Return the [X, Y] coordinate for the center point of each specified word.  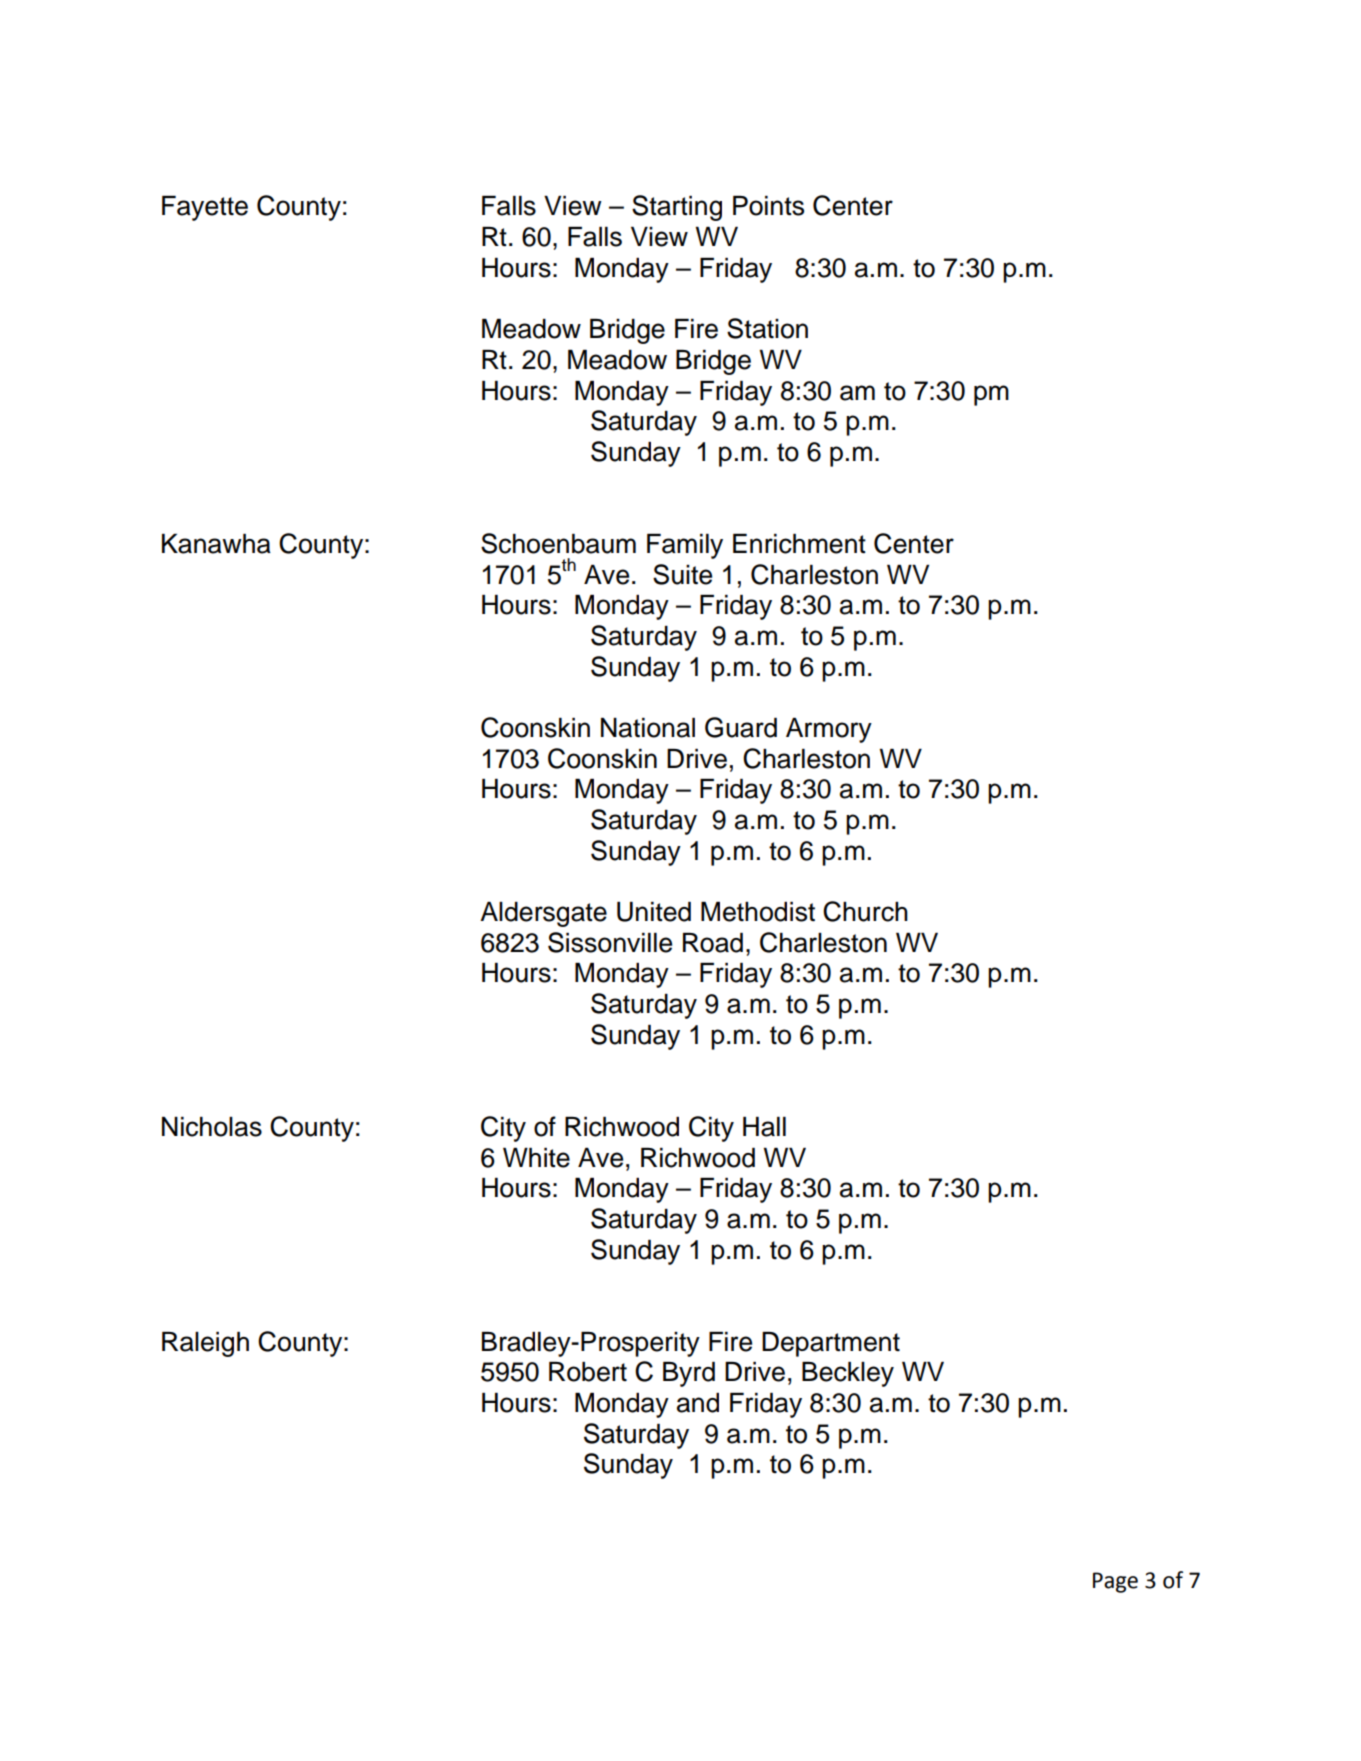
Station [767, 328]
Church [865, 911]
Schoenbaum [558, 543]
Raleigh [205, 1344]
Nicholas [212, 1127]
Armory [829, 730]
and [698, 1403]
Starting [677, 208]
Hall [764, 1127]
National [648, 728]
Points [768, 206]
